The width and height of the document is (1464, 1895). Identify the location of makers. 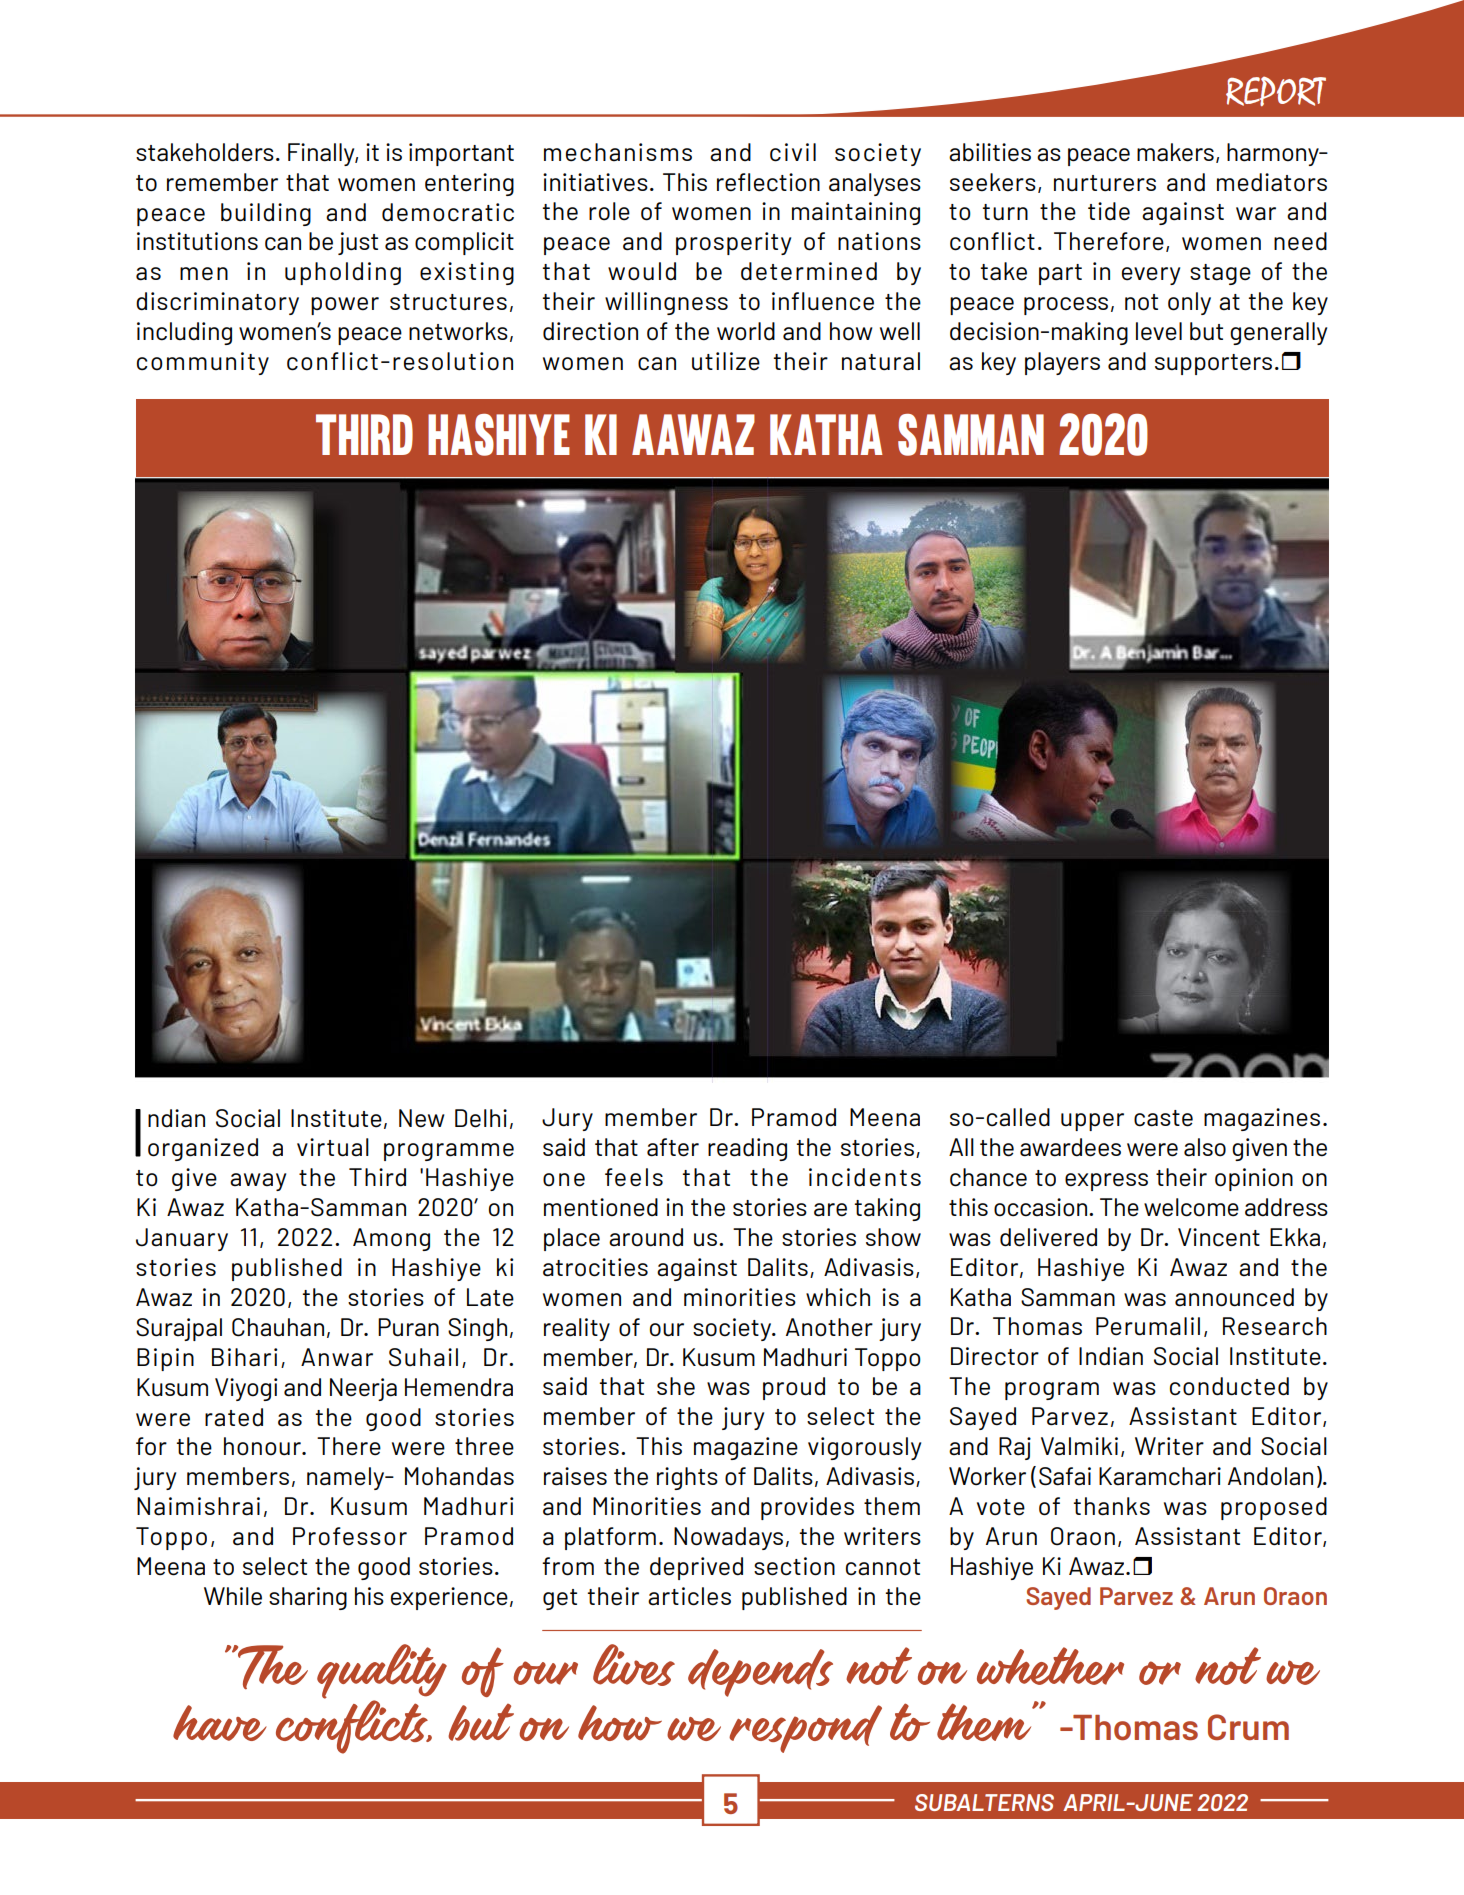
(1175, 152).
